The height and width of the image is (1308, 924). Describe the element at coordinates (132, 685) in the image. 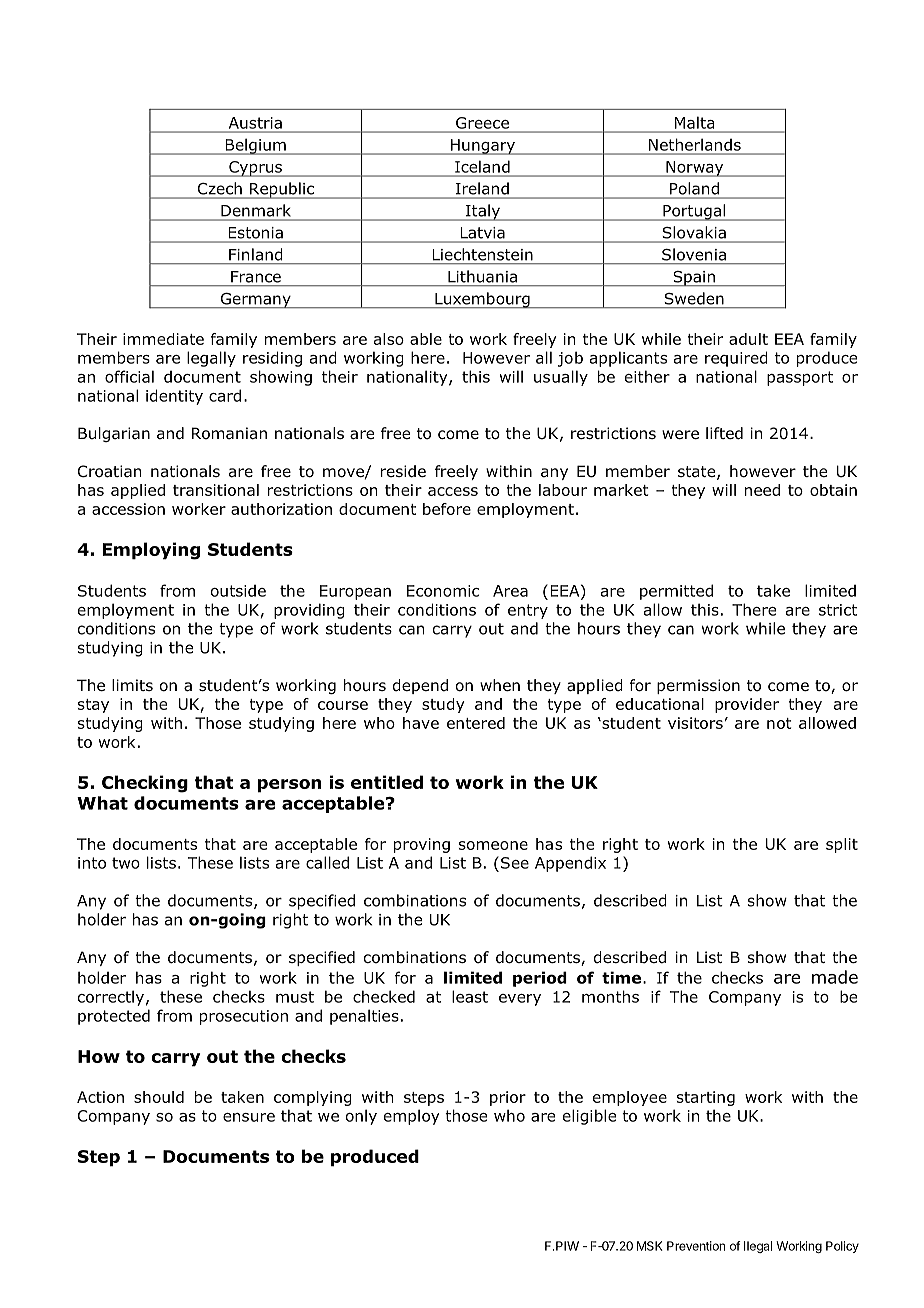

I see `limits` at that location.
